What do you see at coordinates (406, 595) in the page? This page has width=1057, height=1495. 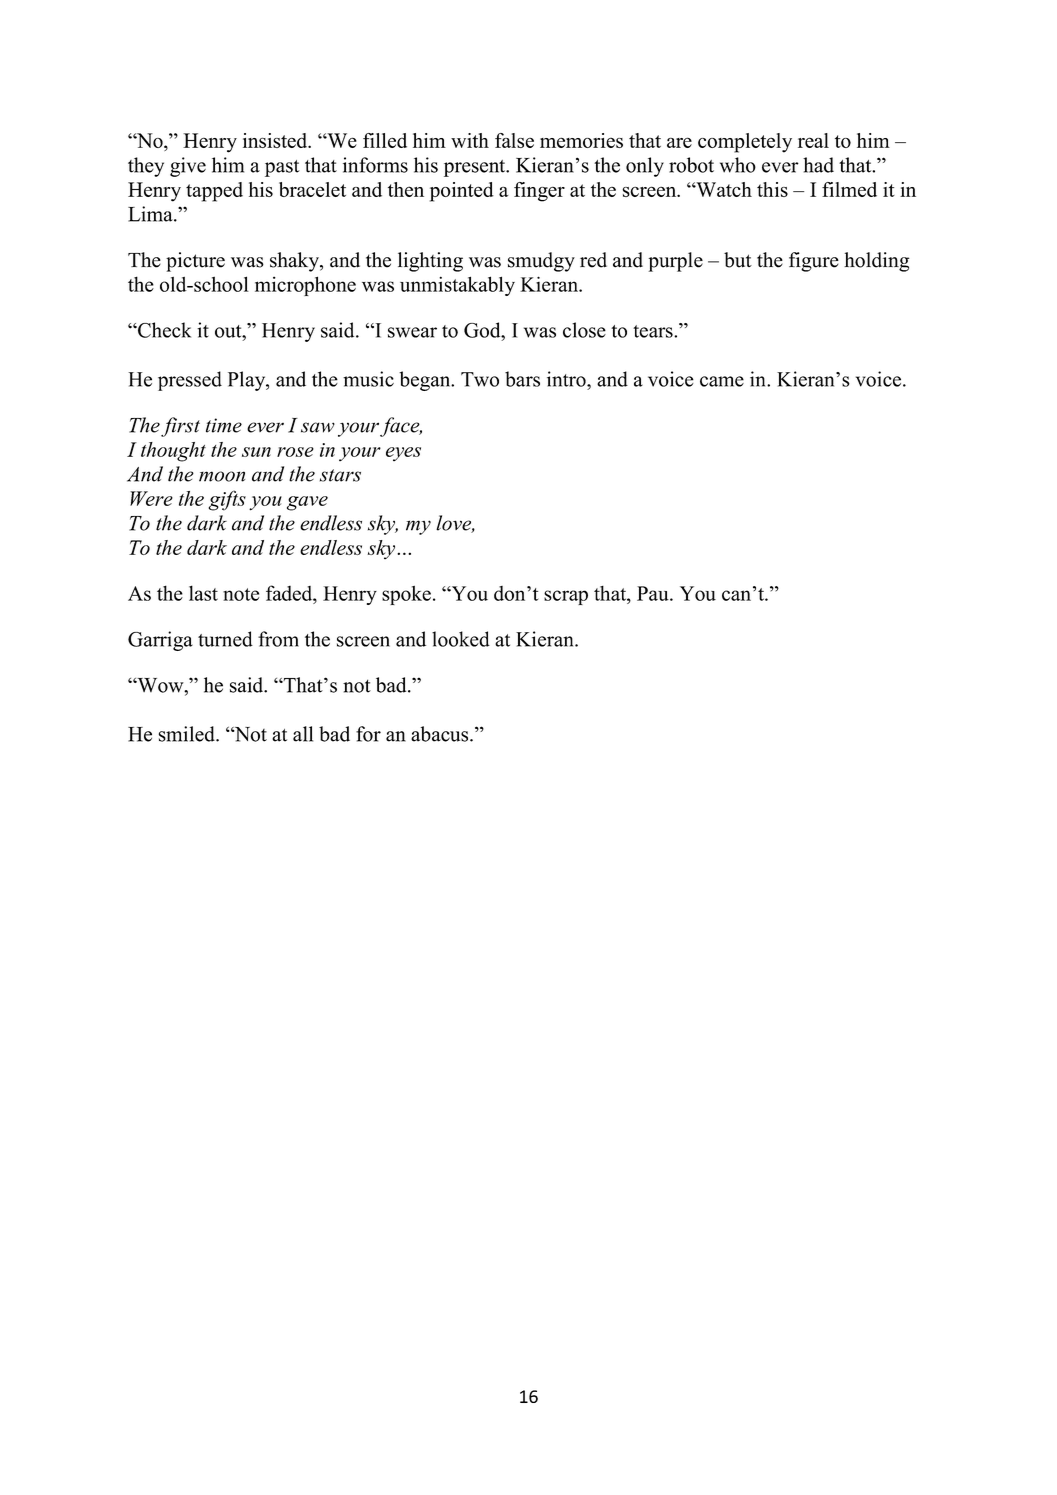 I see `spoke` at bounding box center [406, 595].
